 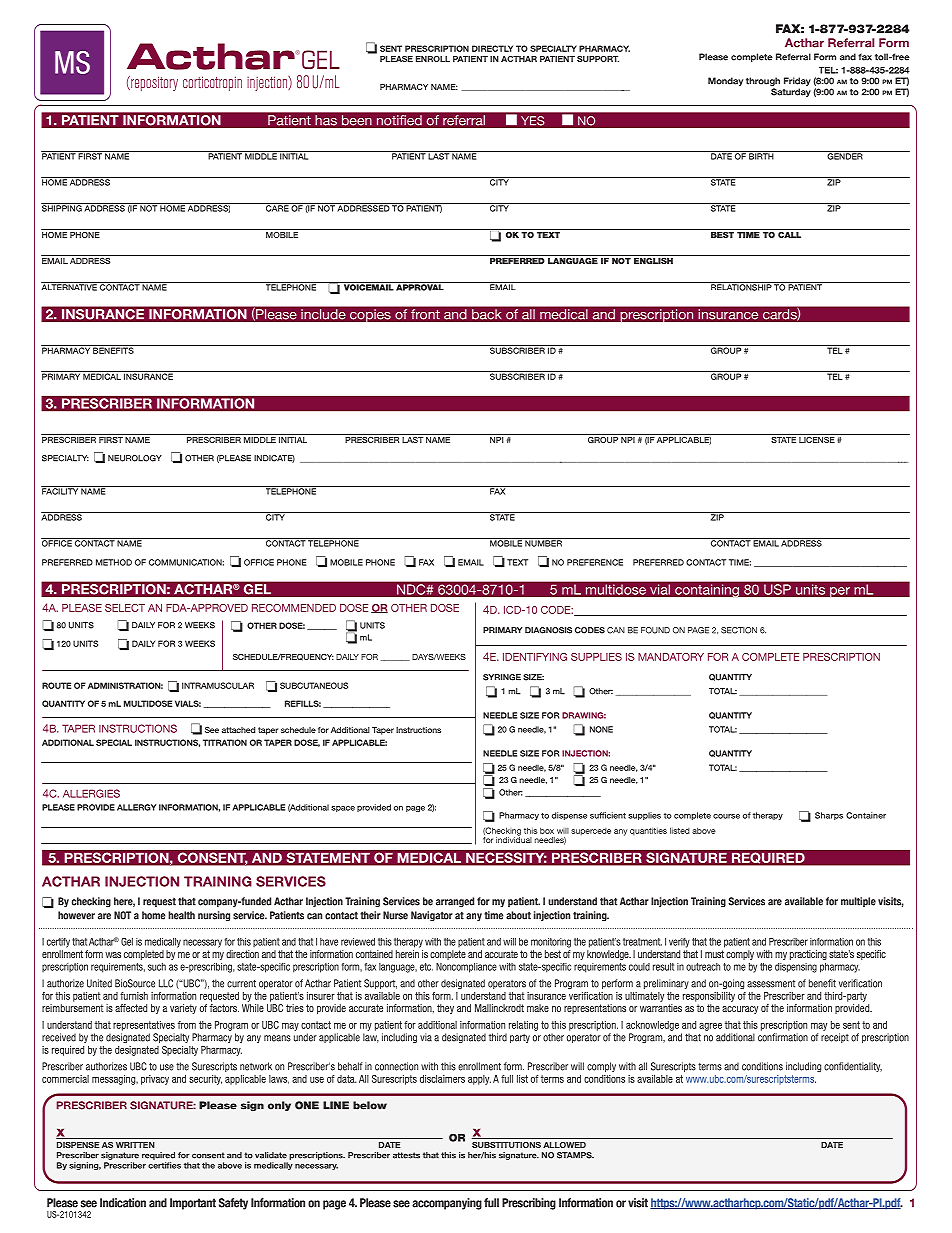 What do you see at coordinates (502, 677) in the screenshot?
I see `SYRINGE` at bounding box center [502, 677].
